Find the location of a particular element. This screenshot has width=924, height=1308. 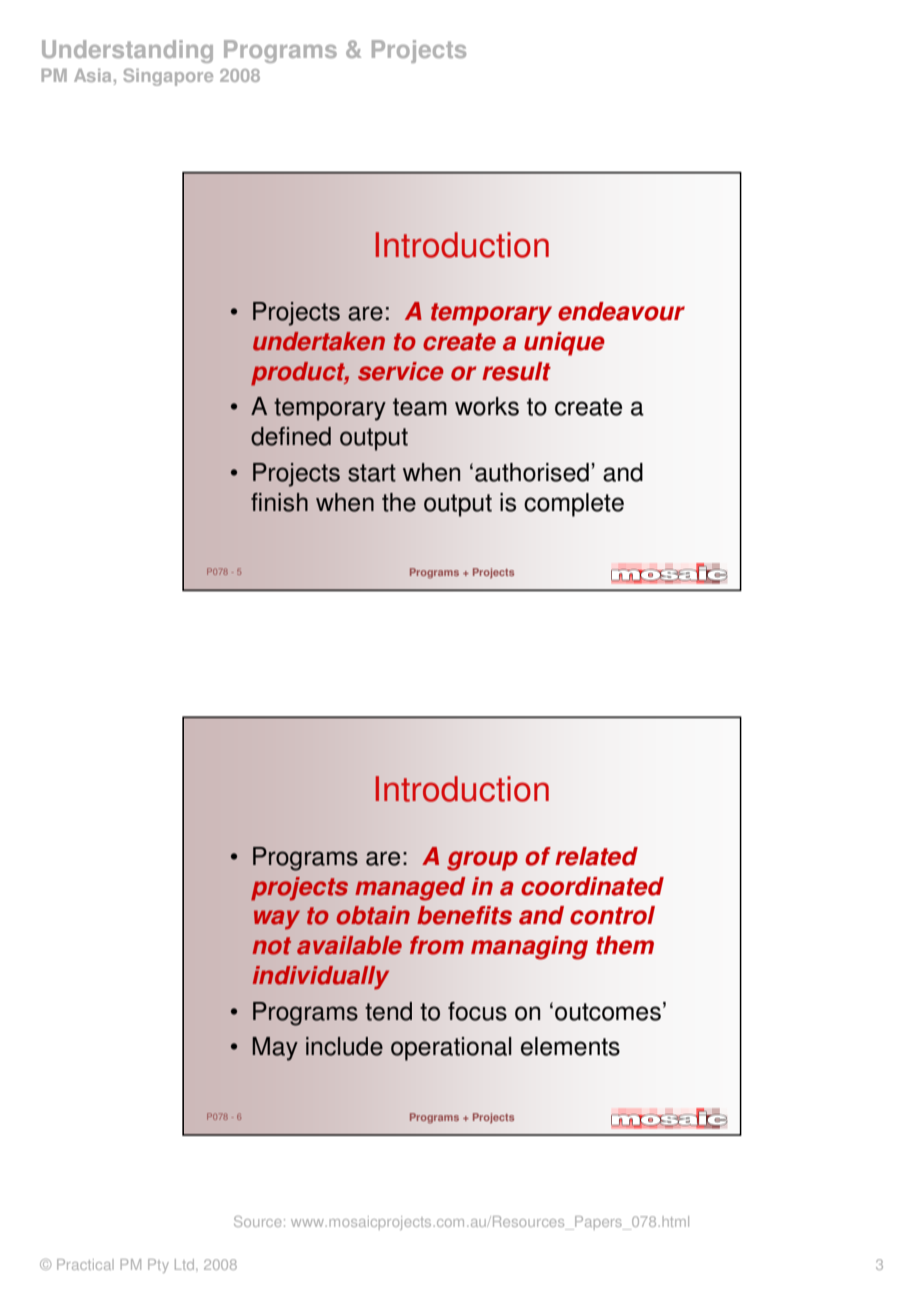

way is located at coordinates (277, 920).
